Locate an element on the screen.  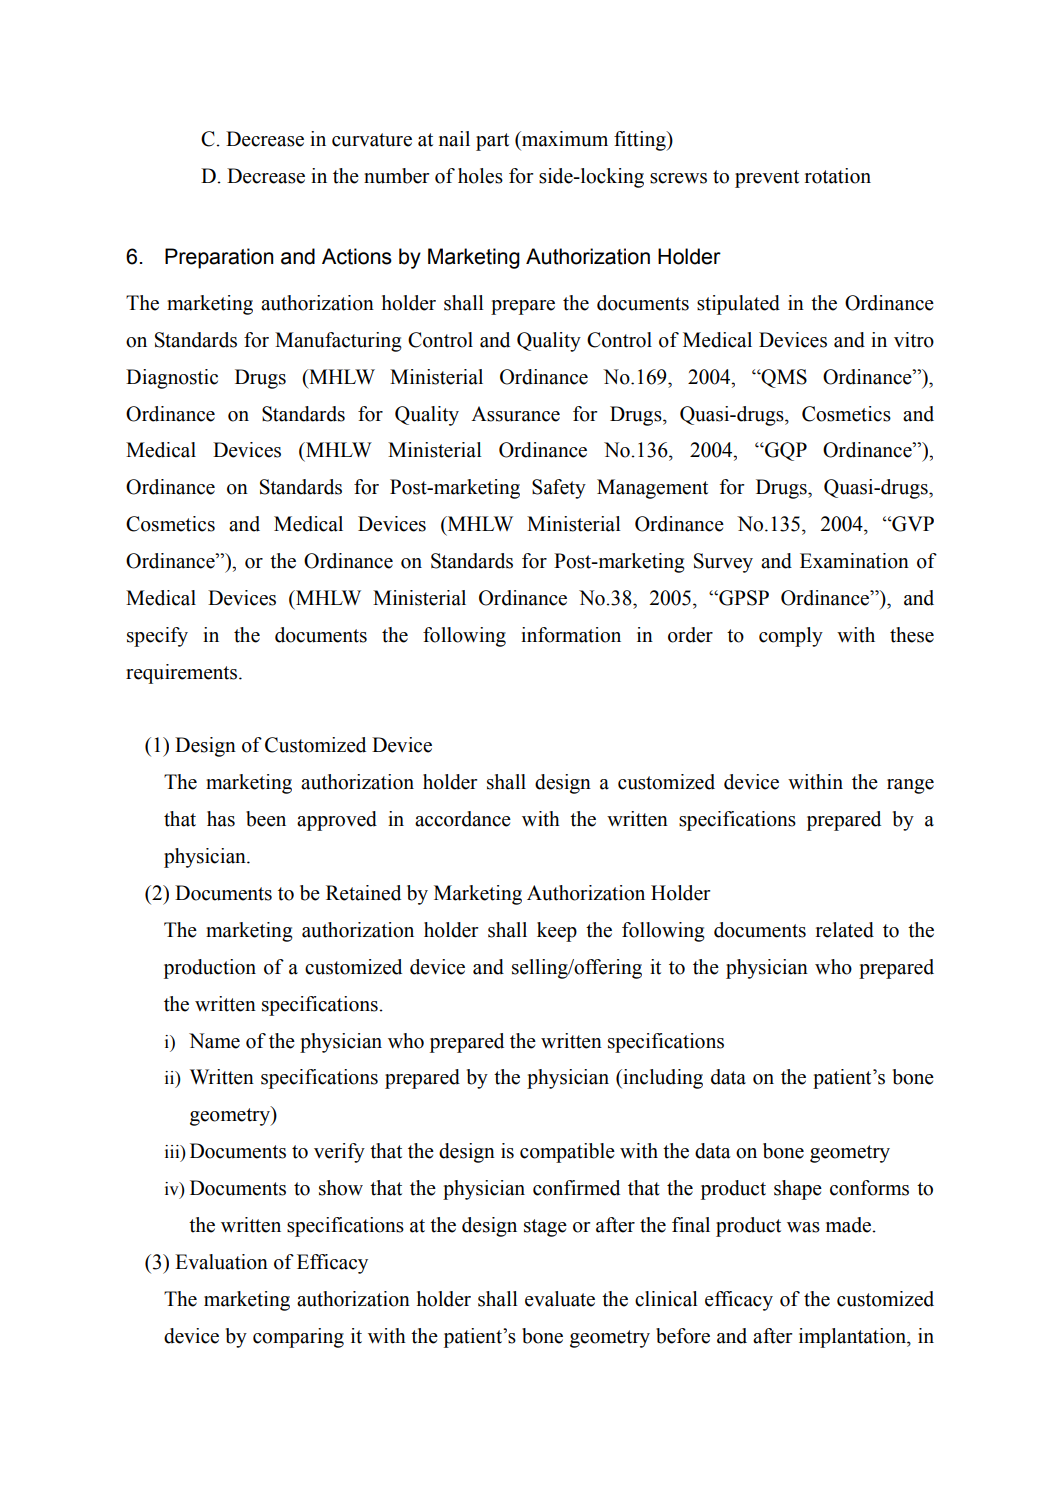
Preparation is located at coordinates (219, 258).
